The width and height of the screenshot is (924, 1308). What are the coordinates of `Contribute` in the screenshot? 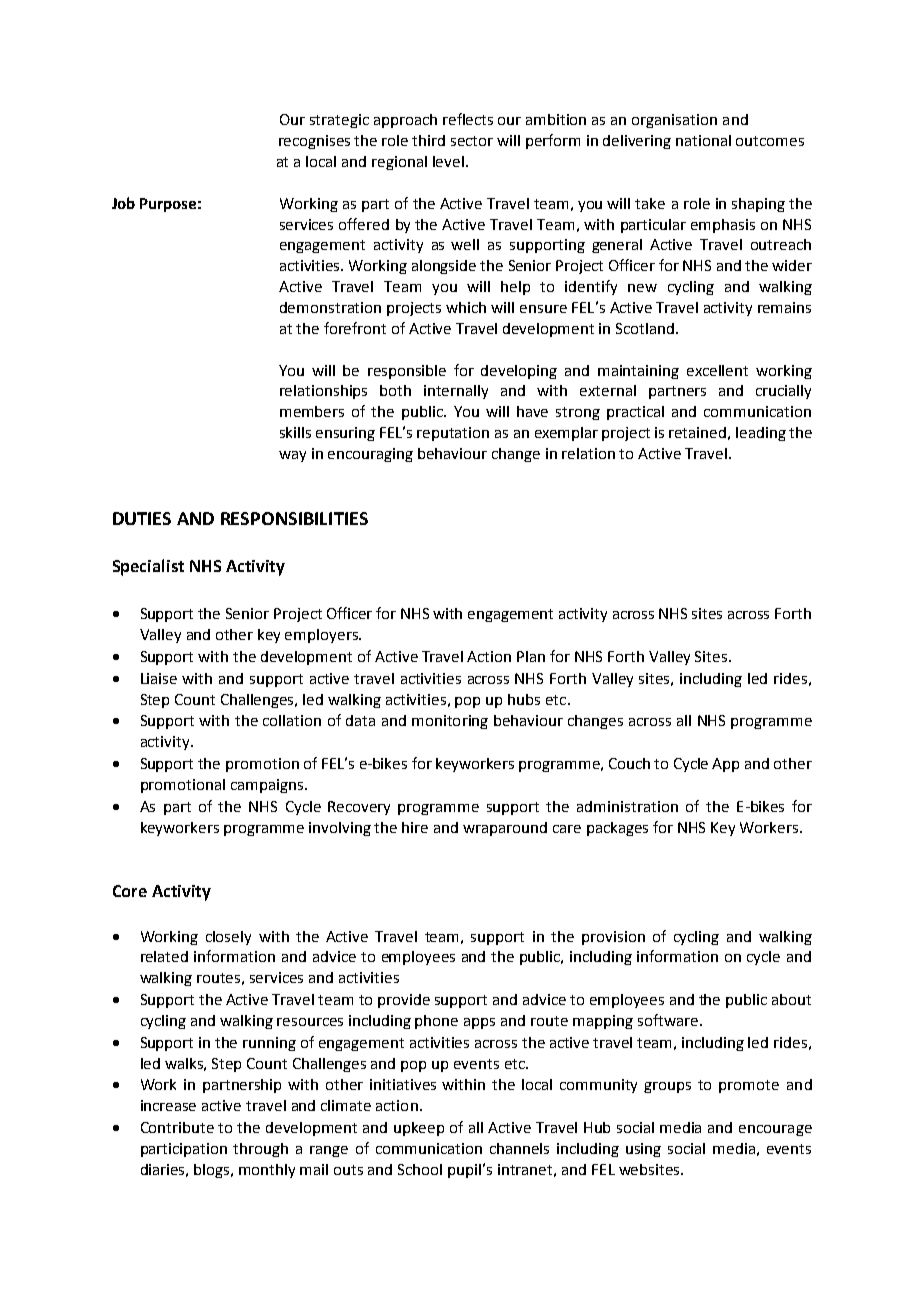 It's located at (177, 1127).
